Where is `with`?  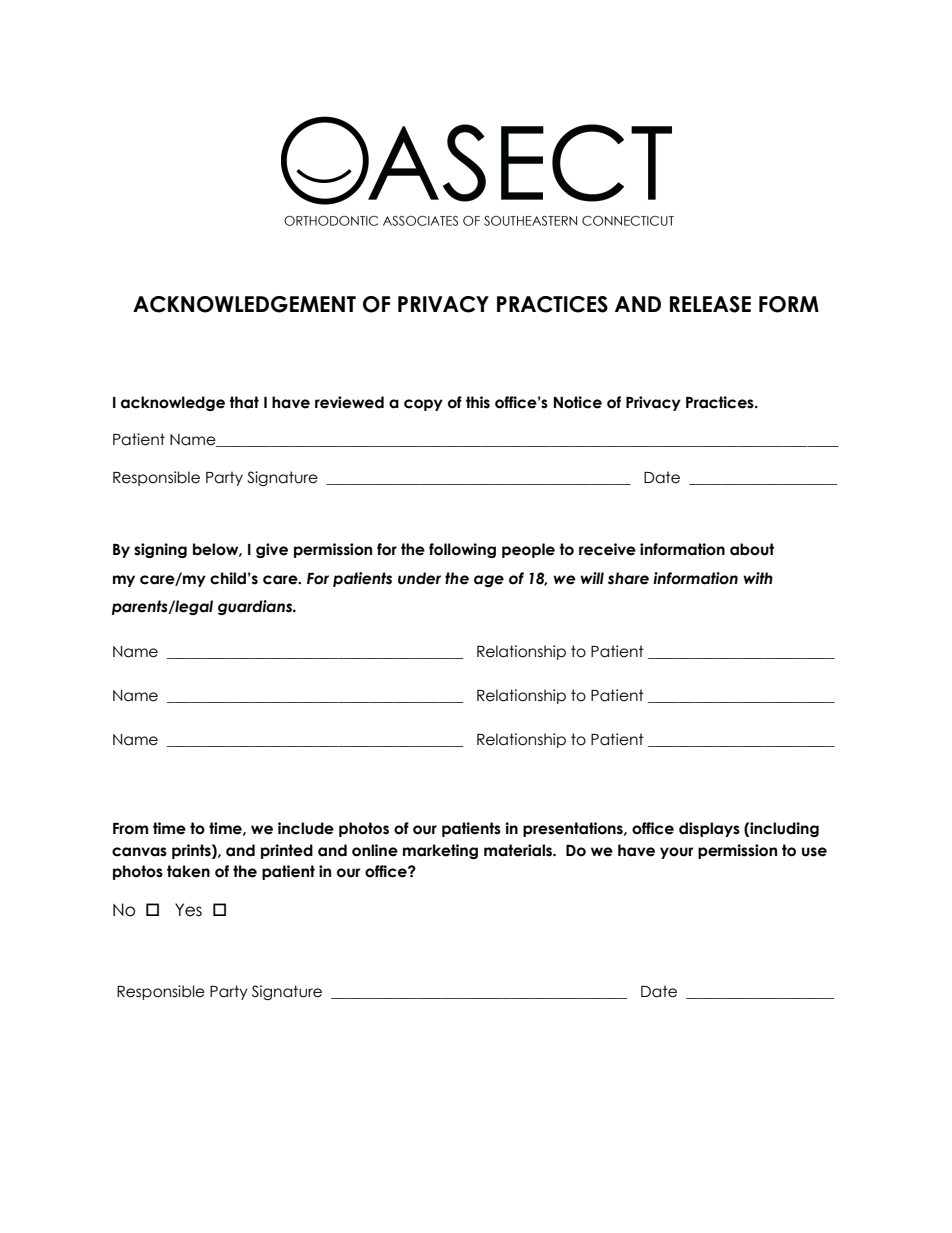
with is located at coordinates (758, 578).
